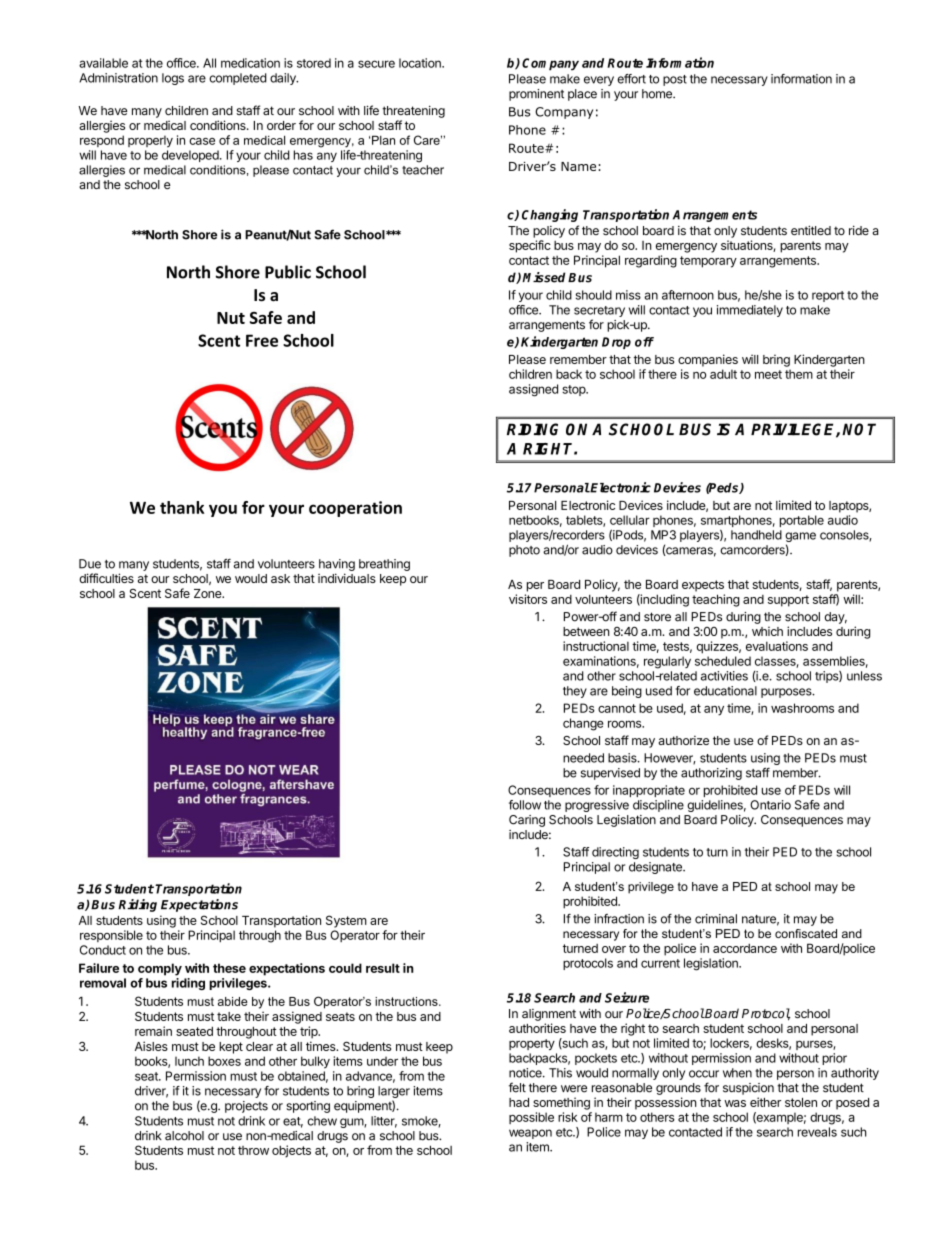  What do you see at coordinates (184, 1136) in the screenshot?
I see `alcohol` at bounding box center [184, 1136].
